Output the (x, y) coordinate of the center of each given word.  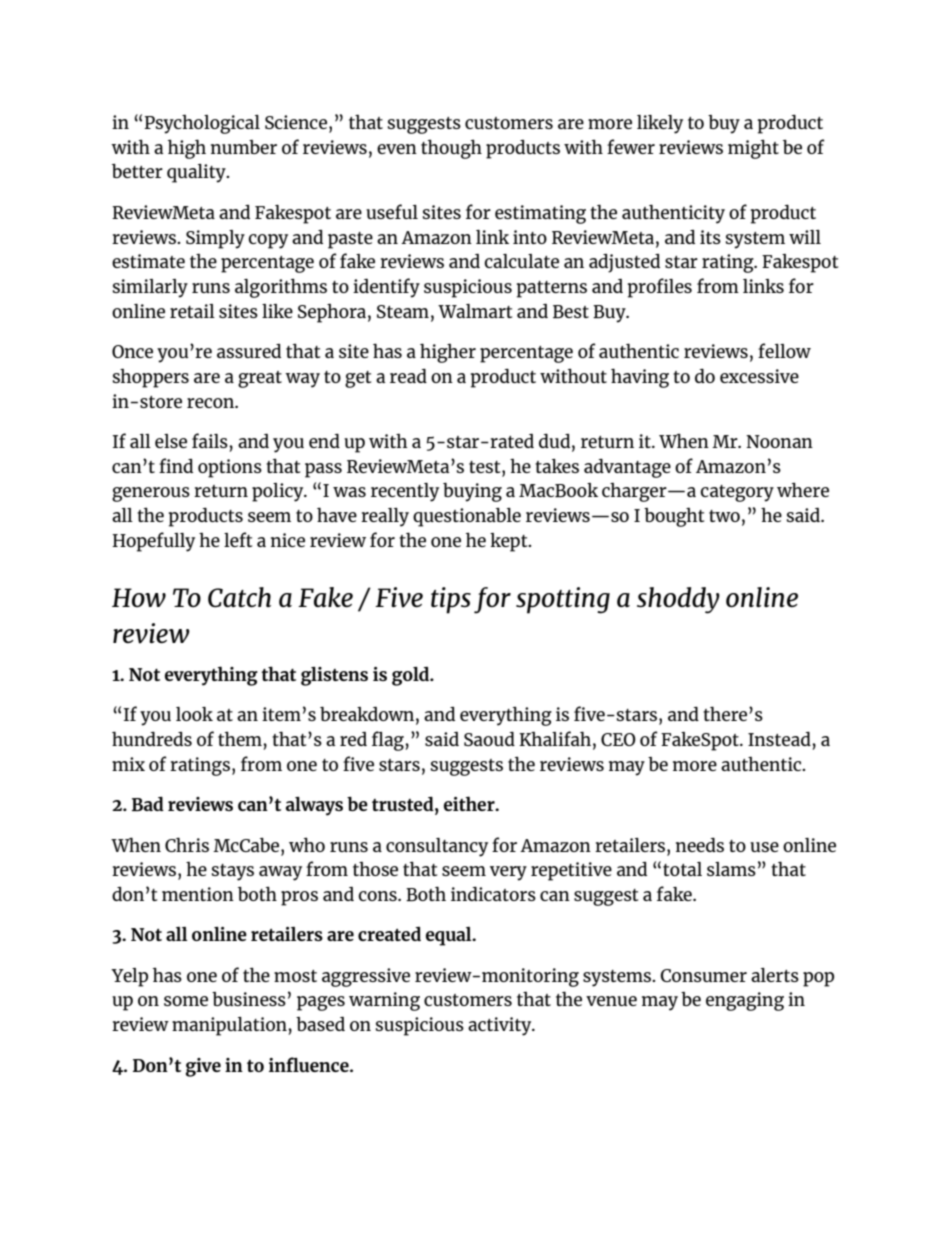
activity (501, 1026)
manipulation (230, 1026)
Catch (239, 597)
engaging (745, 1001)
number (244, 147)
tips (451, 600)
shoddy (678, 600)
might (753, 149)
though (451, 149)
